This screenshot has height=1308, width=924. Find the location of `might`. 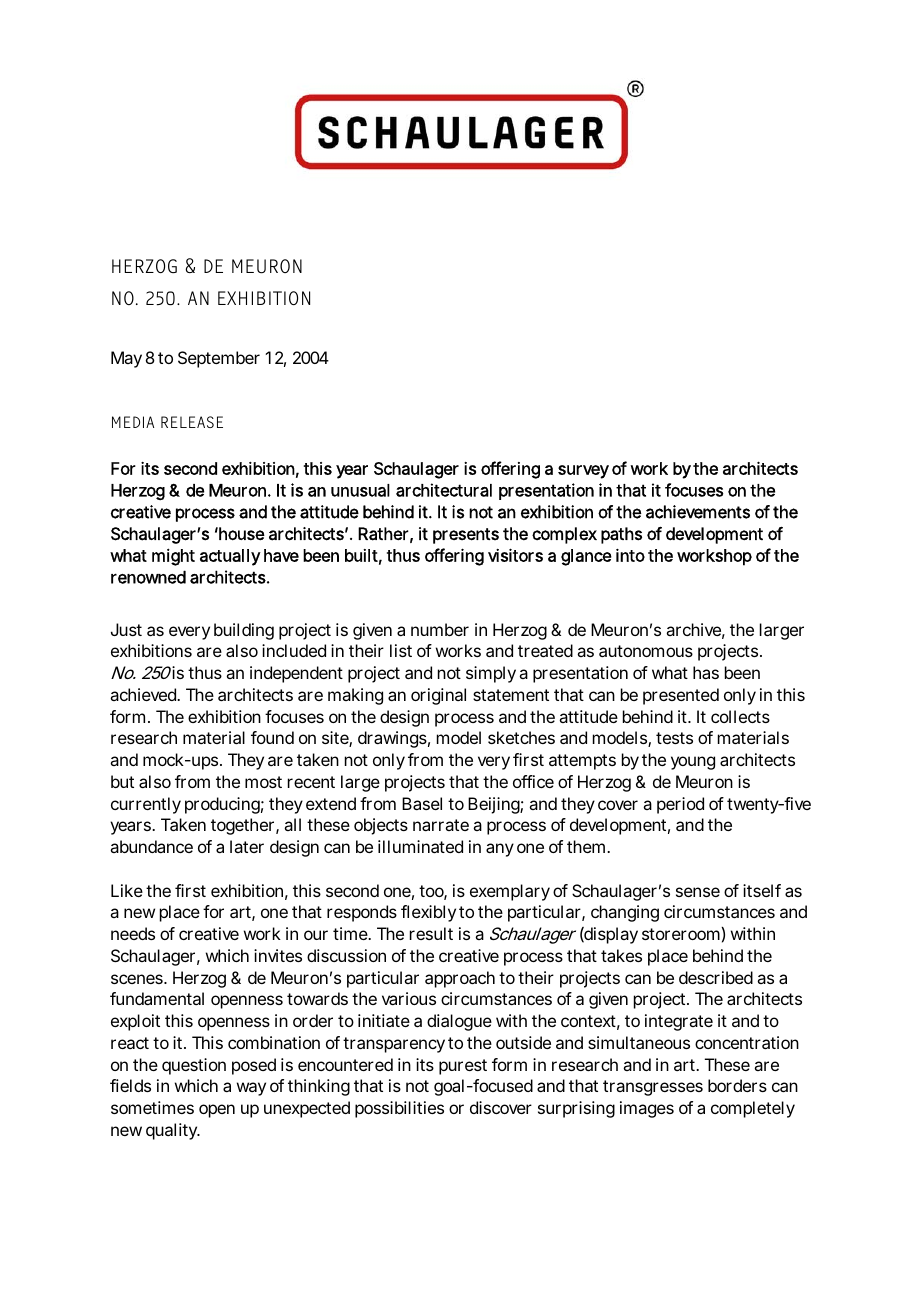

might is located at coordinates (173, 557).
